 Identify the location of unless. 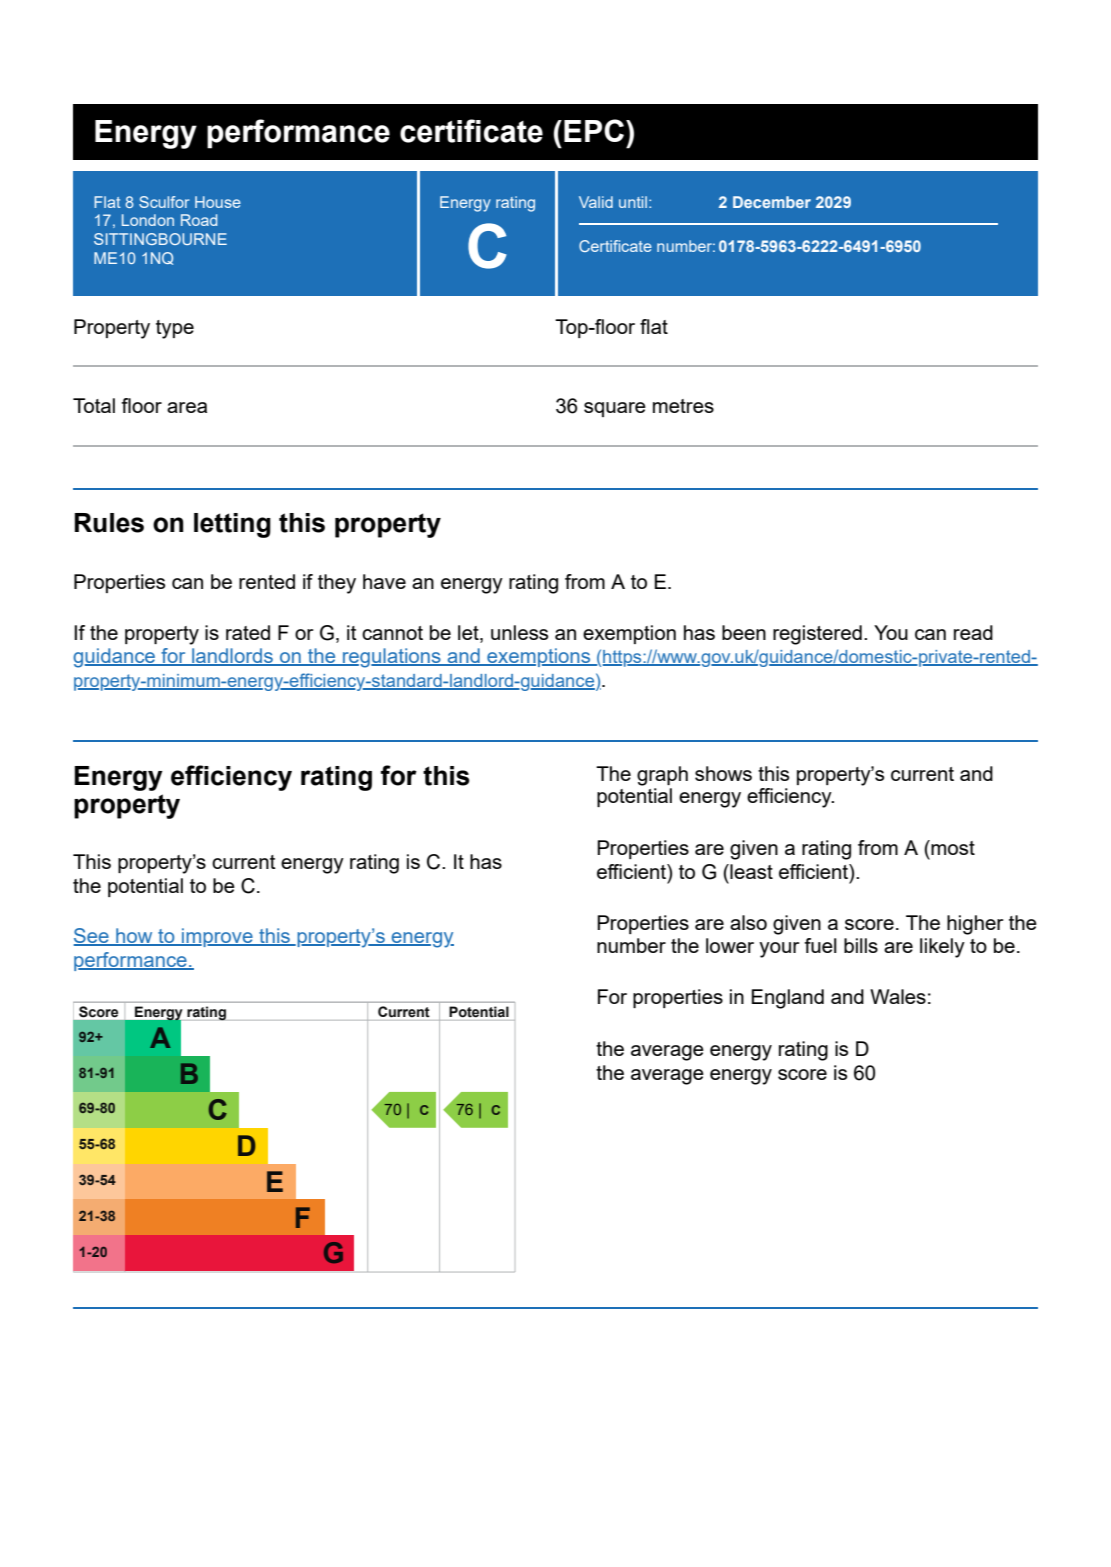
(519, 632).
